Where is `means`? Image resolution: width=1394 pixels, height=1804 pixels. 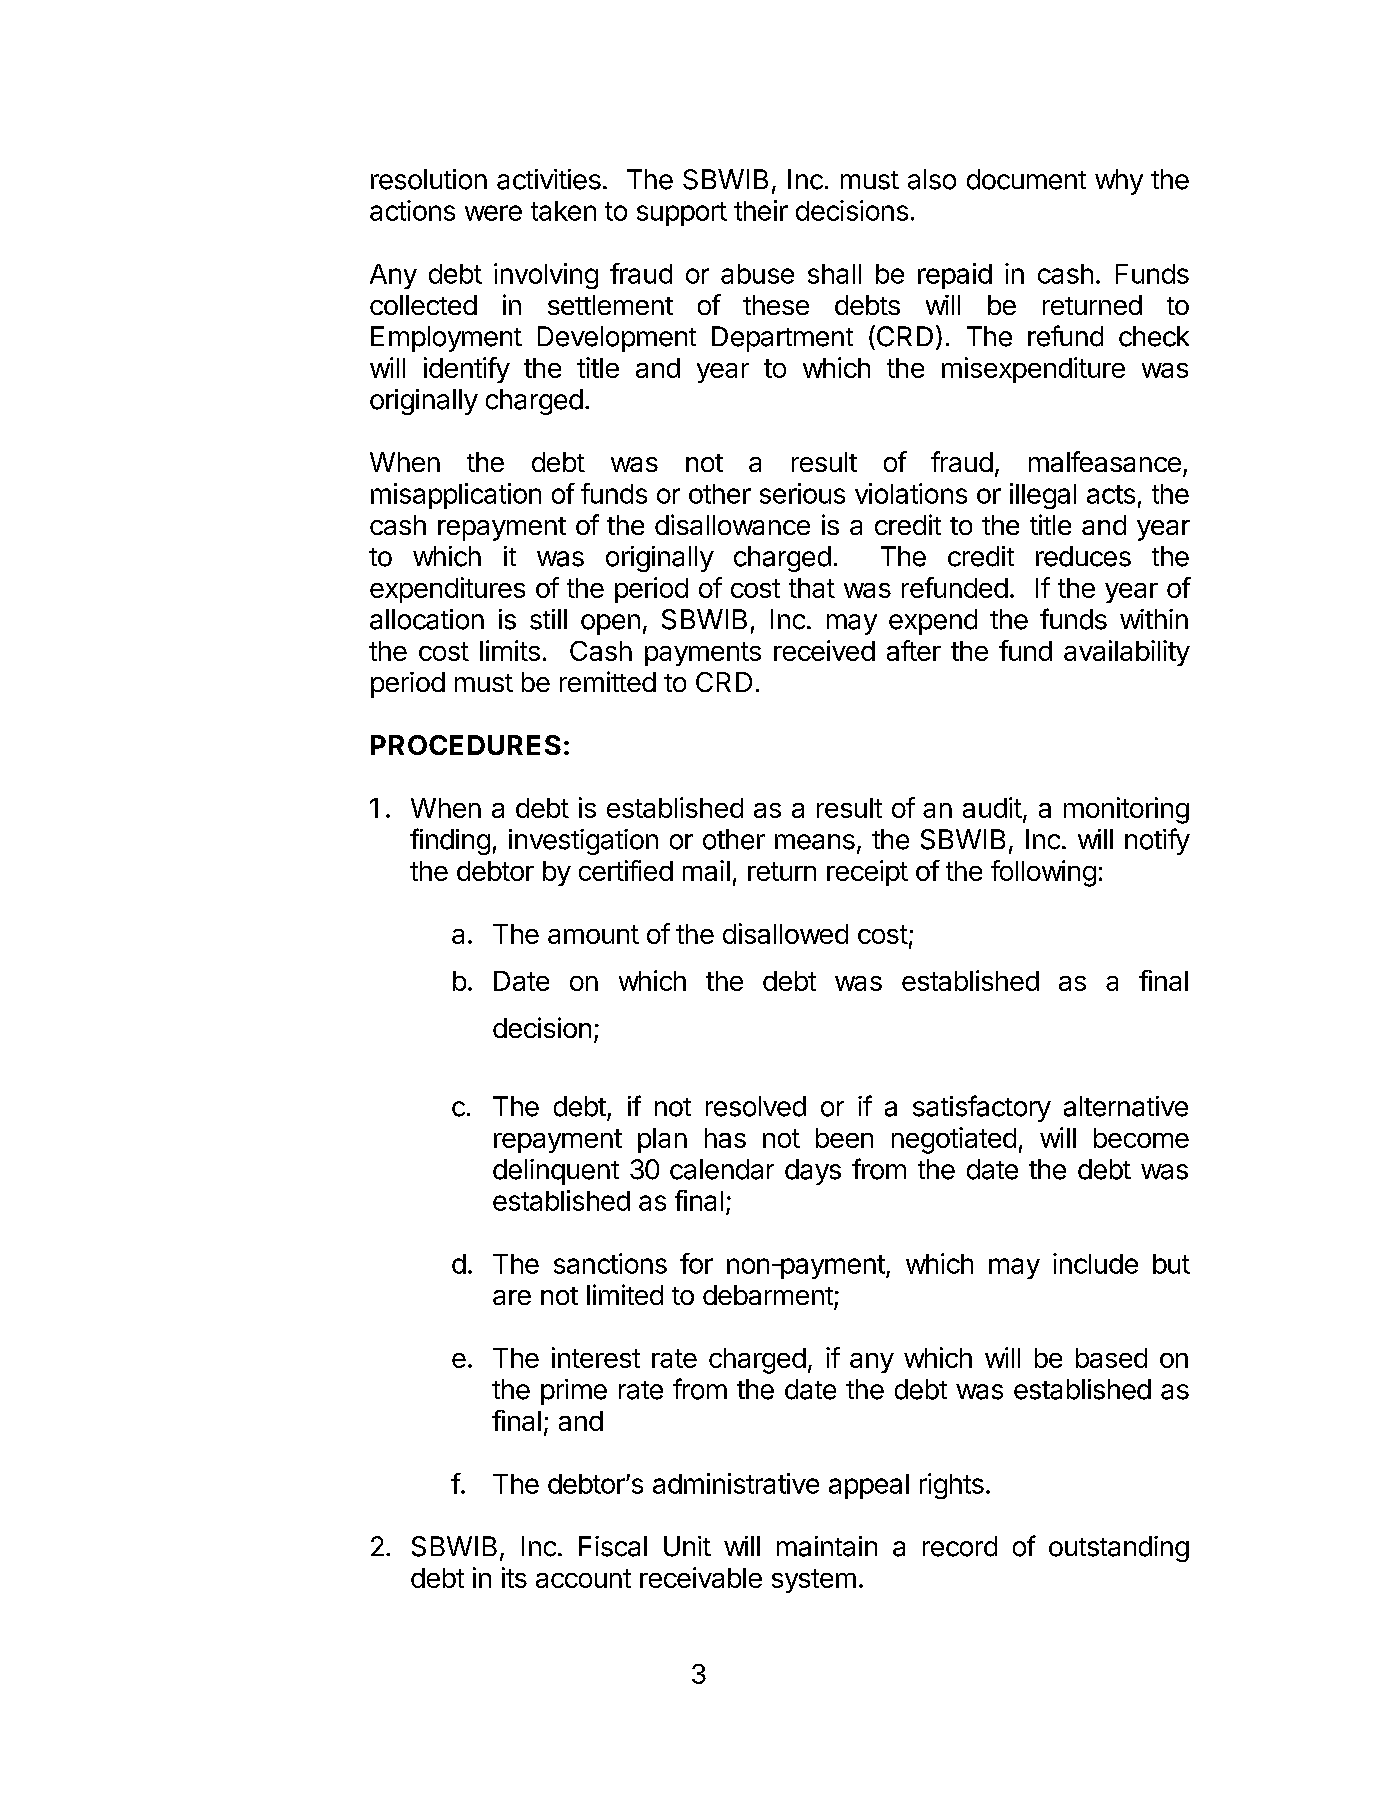
means is located at coordinates (815, 842).
